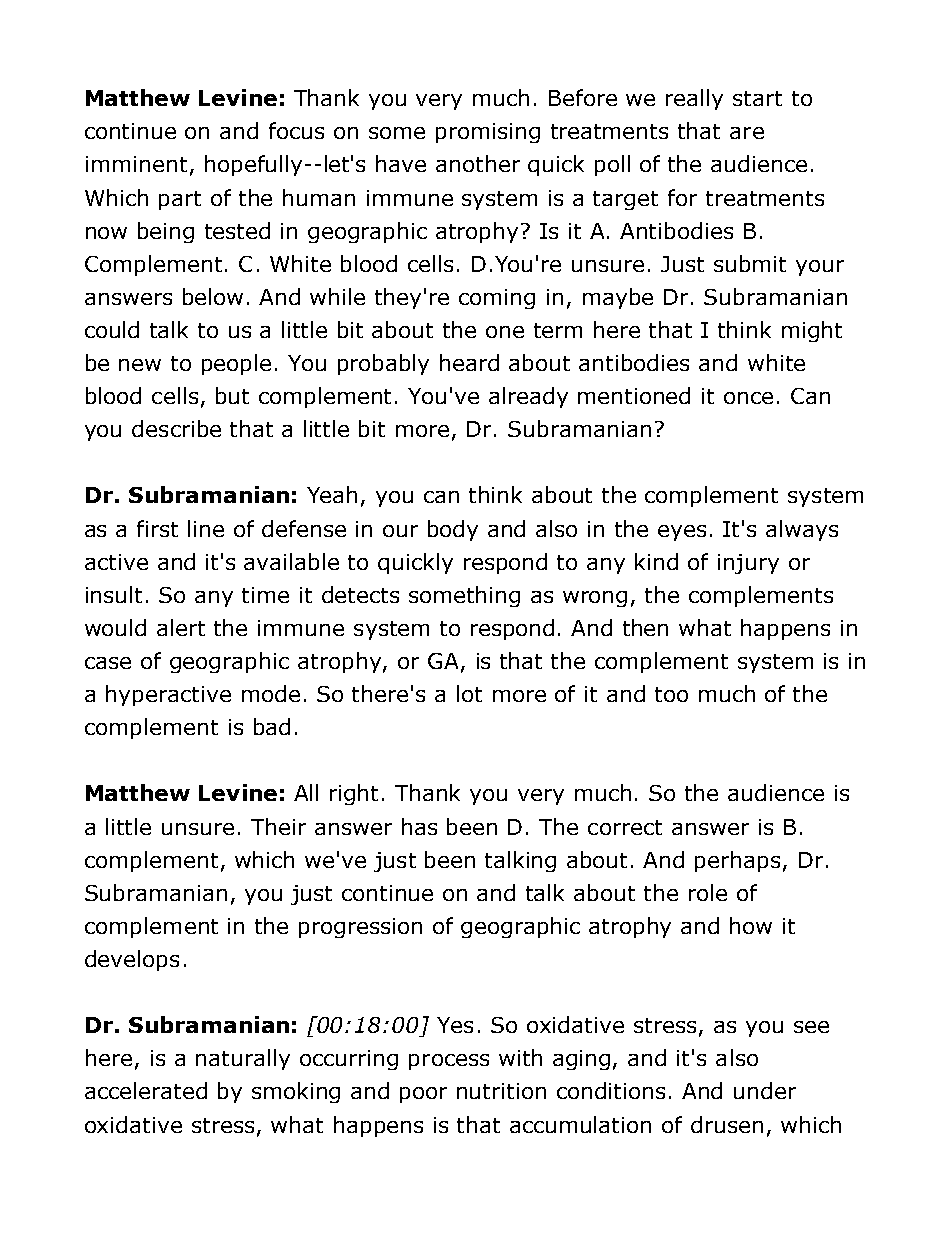 The width and height of the screenshot is (952, 1233). I want to click on accelerated, so click(146, 1090).
